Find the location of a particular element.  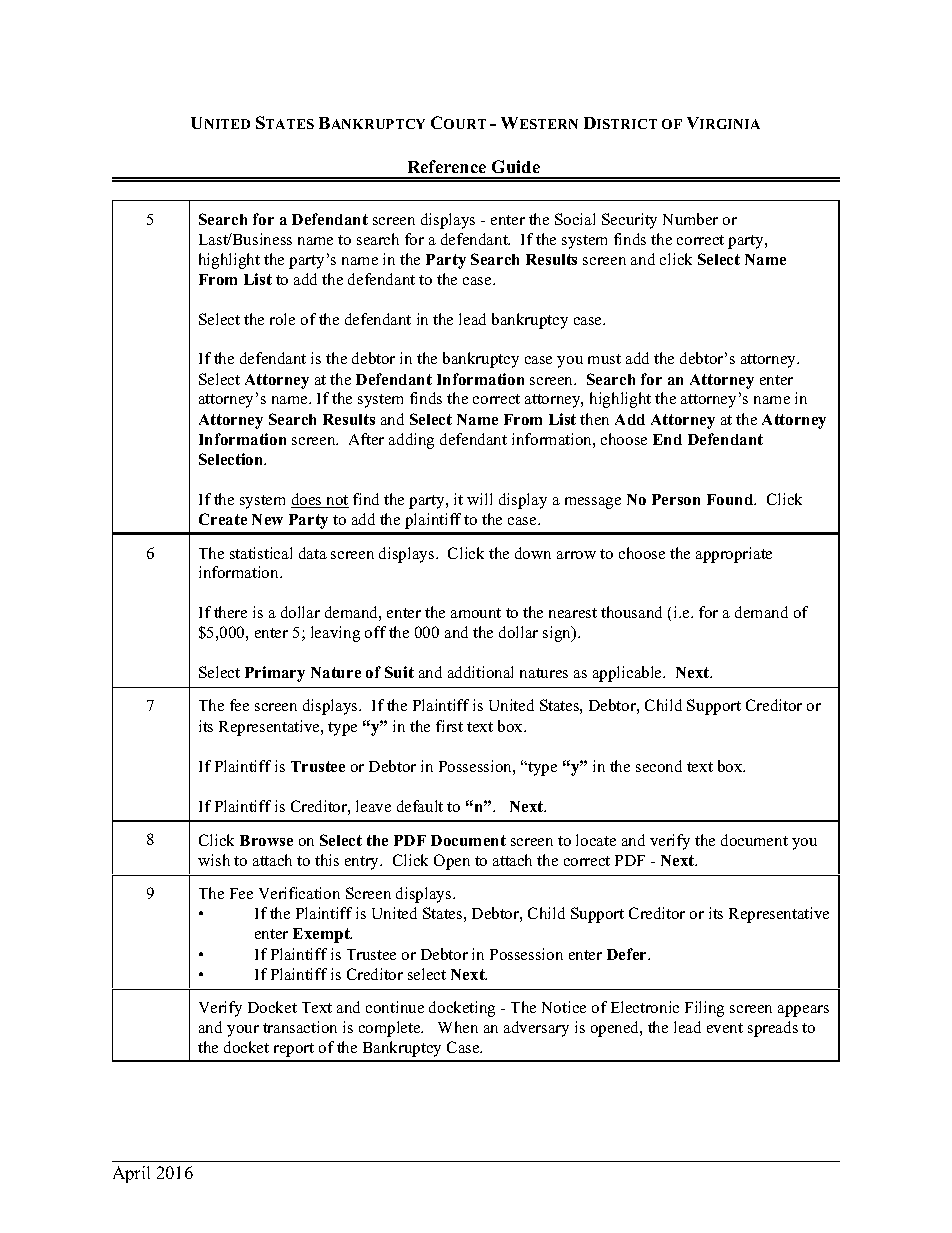

entry is located at coordinates (363, 863).
